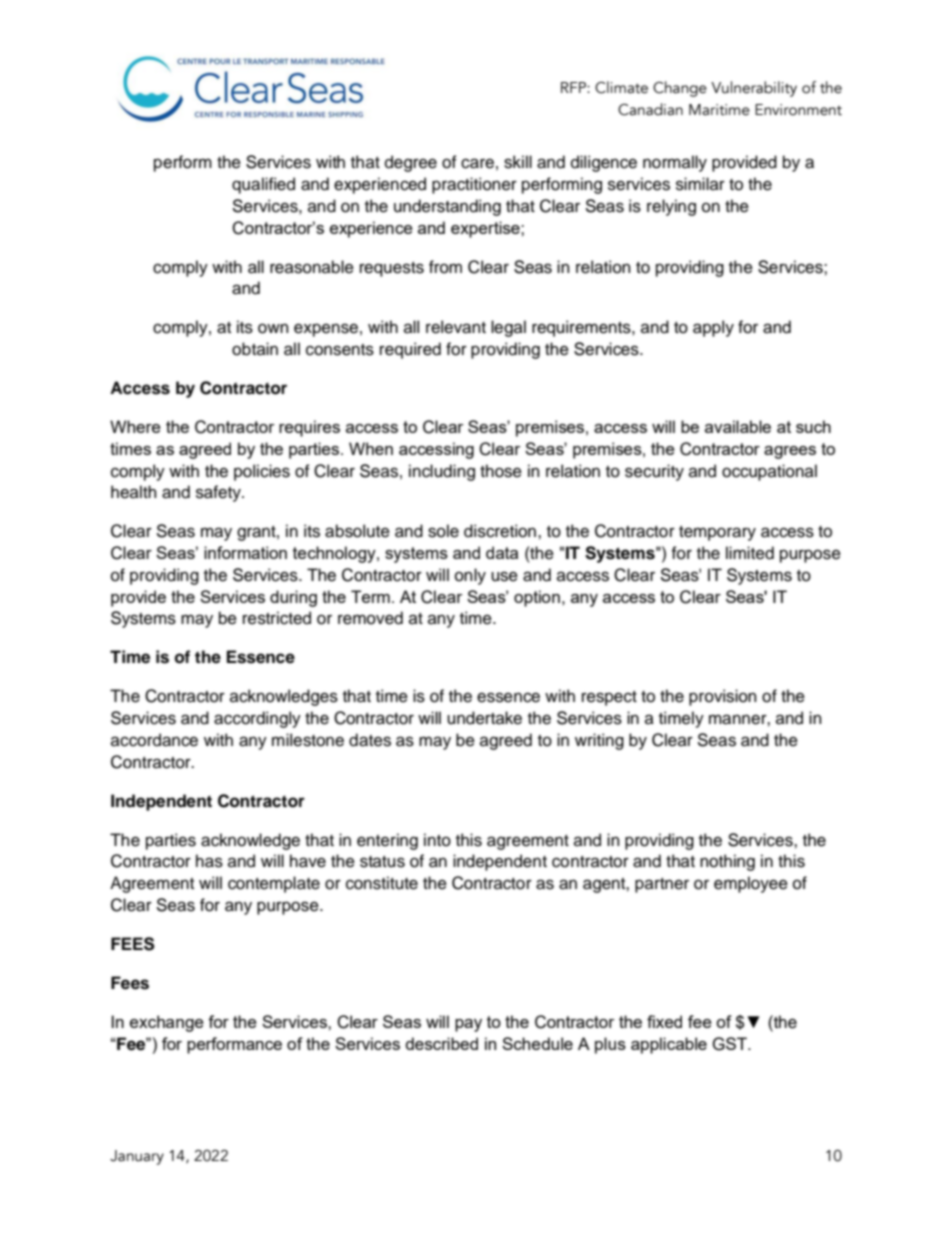 This screenshot has height=1233, width=952. Describe the element at coordinates (754, 89) in the screenshot. I see `Vulnerability` at that location.
